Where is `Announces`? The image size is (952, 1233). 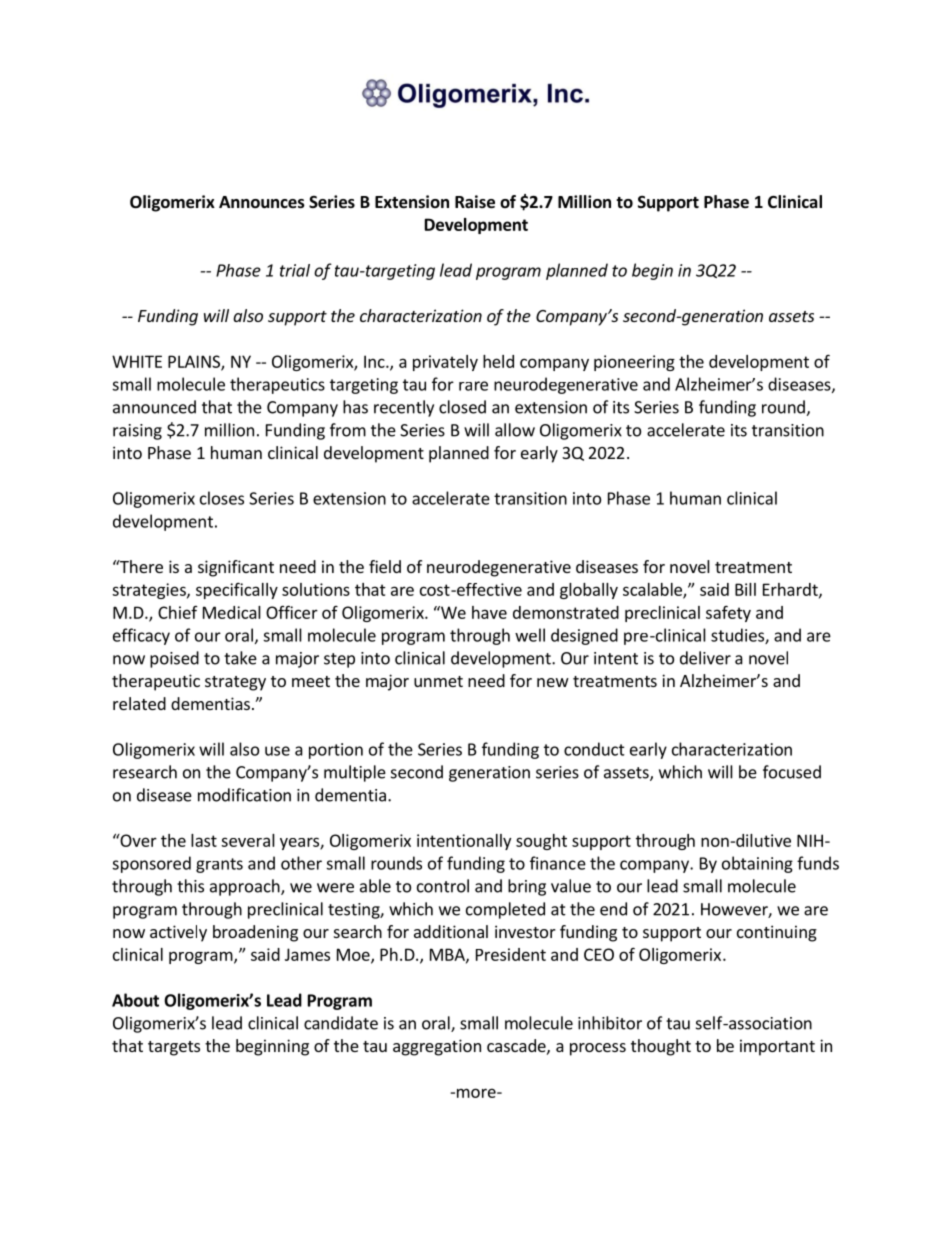
Announces is located at coordinates (262, 202).
